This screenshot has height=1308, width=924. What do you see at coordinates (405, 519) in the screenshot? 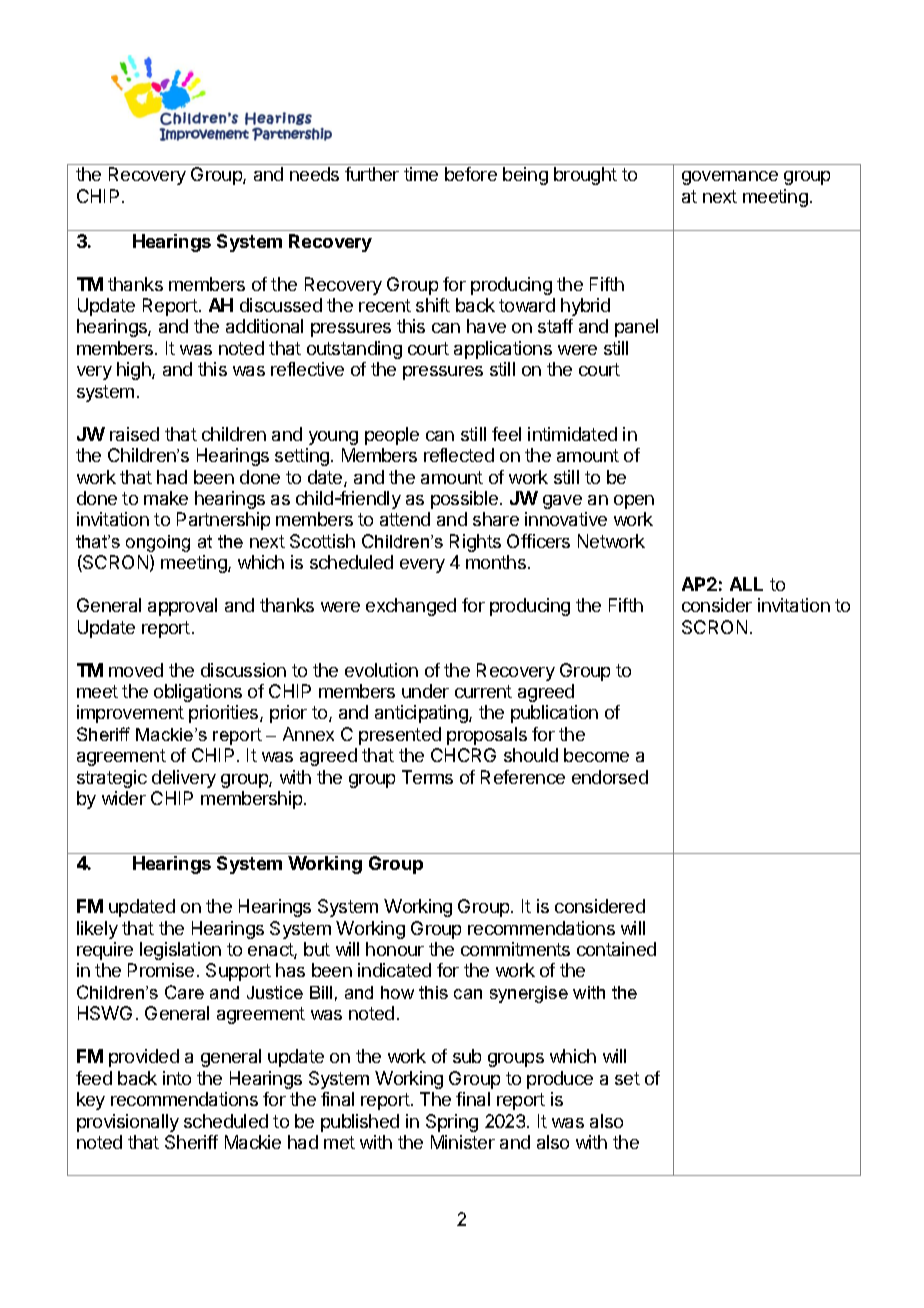
I see `attend` at bounding box center [405, 519].
